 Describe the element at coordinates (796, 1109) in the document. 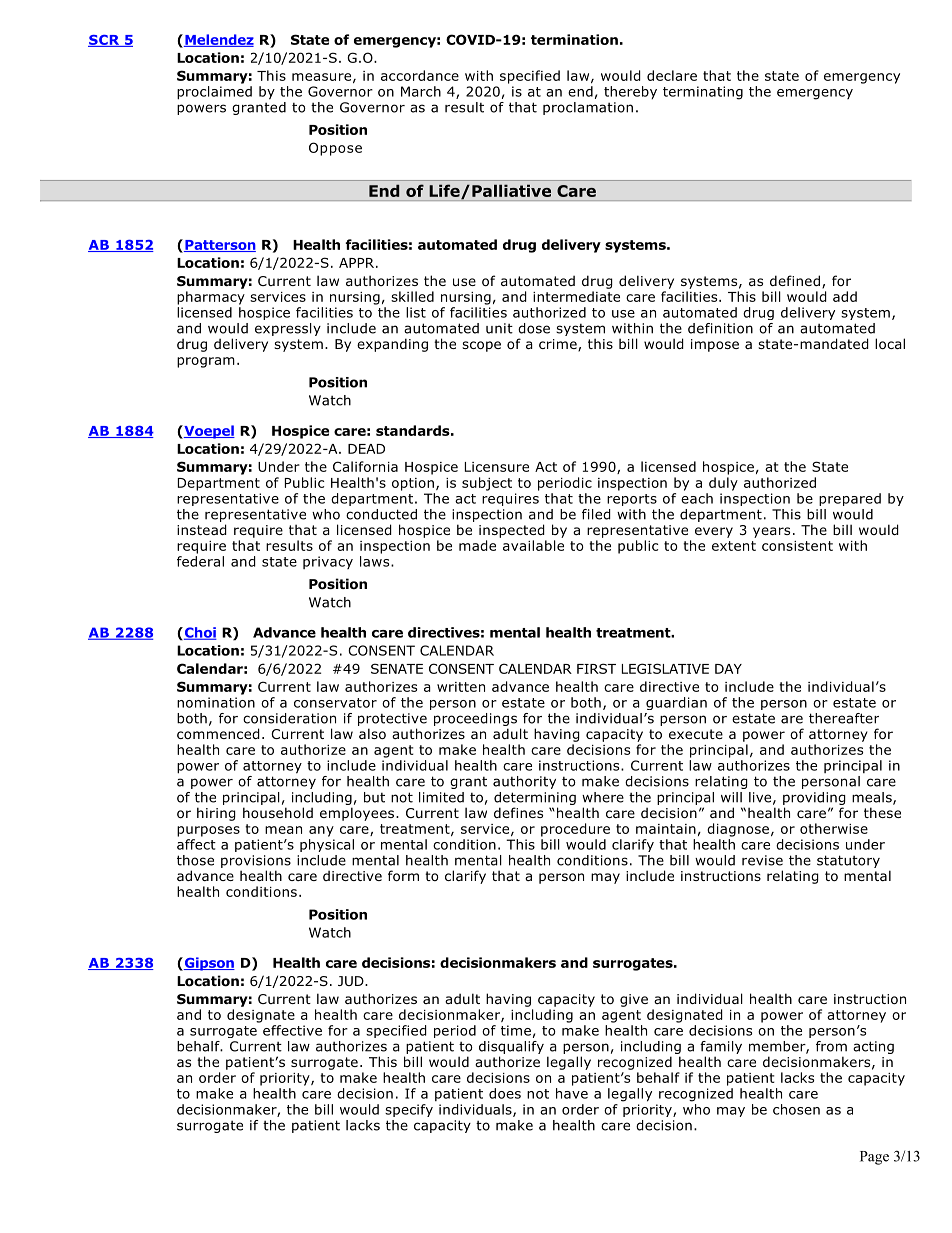

I see `chosen` at that location.
